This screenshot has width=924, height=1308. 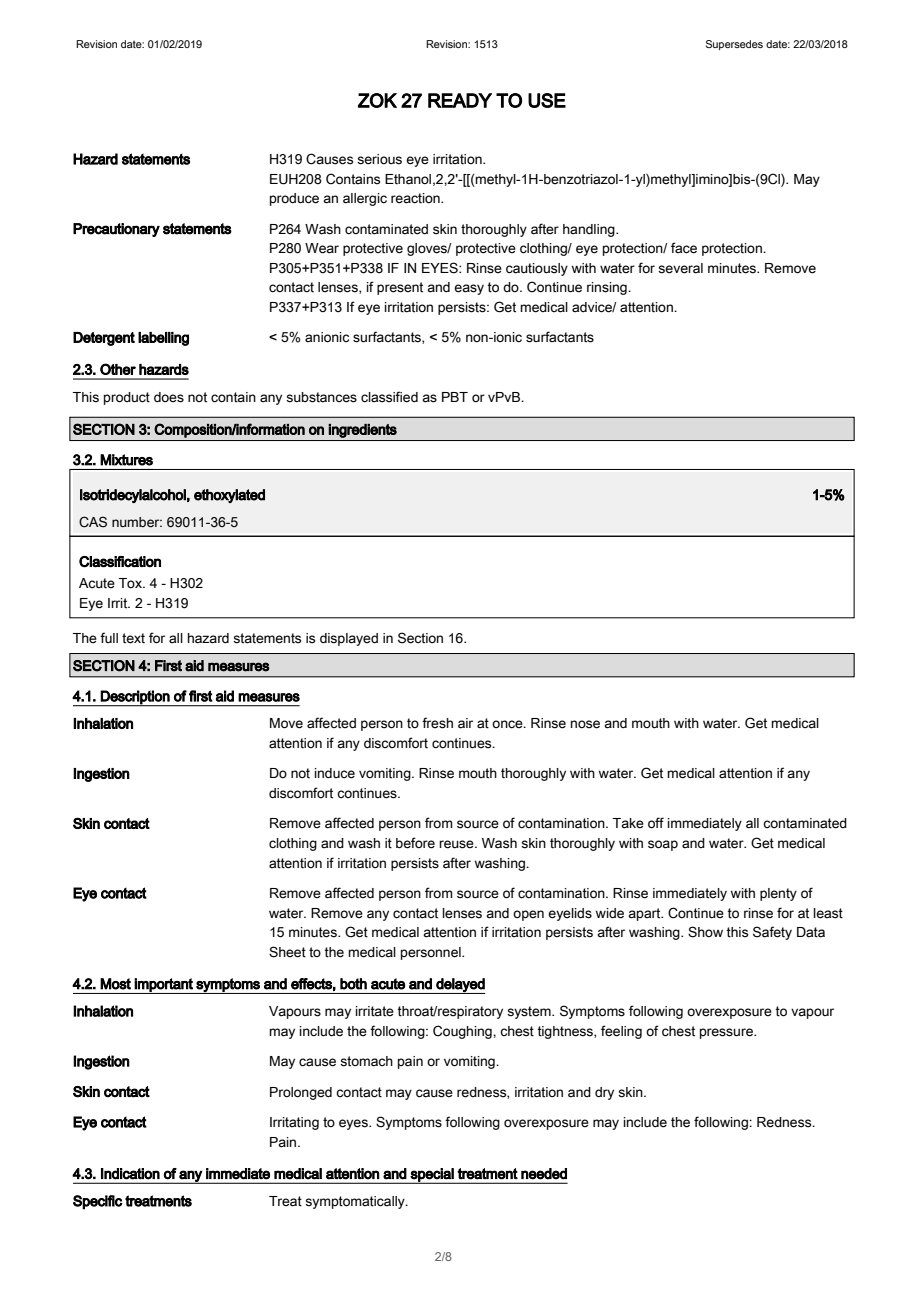 I want to click on Indication, so click(x=130, y=1174).
